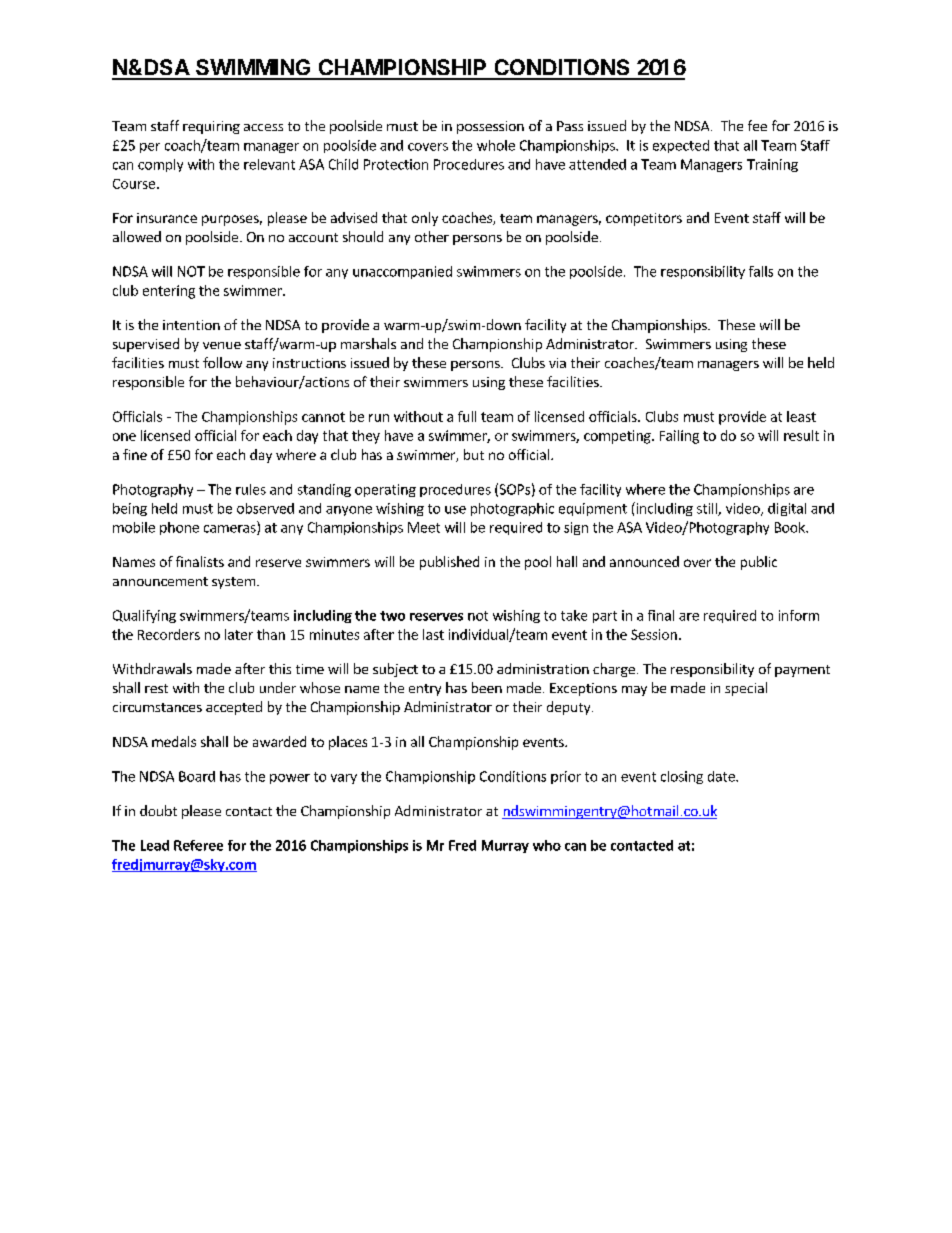  Describe the element at coordinates (211, 127) in the image. I see `requiring` at that location.
